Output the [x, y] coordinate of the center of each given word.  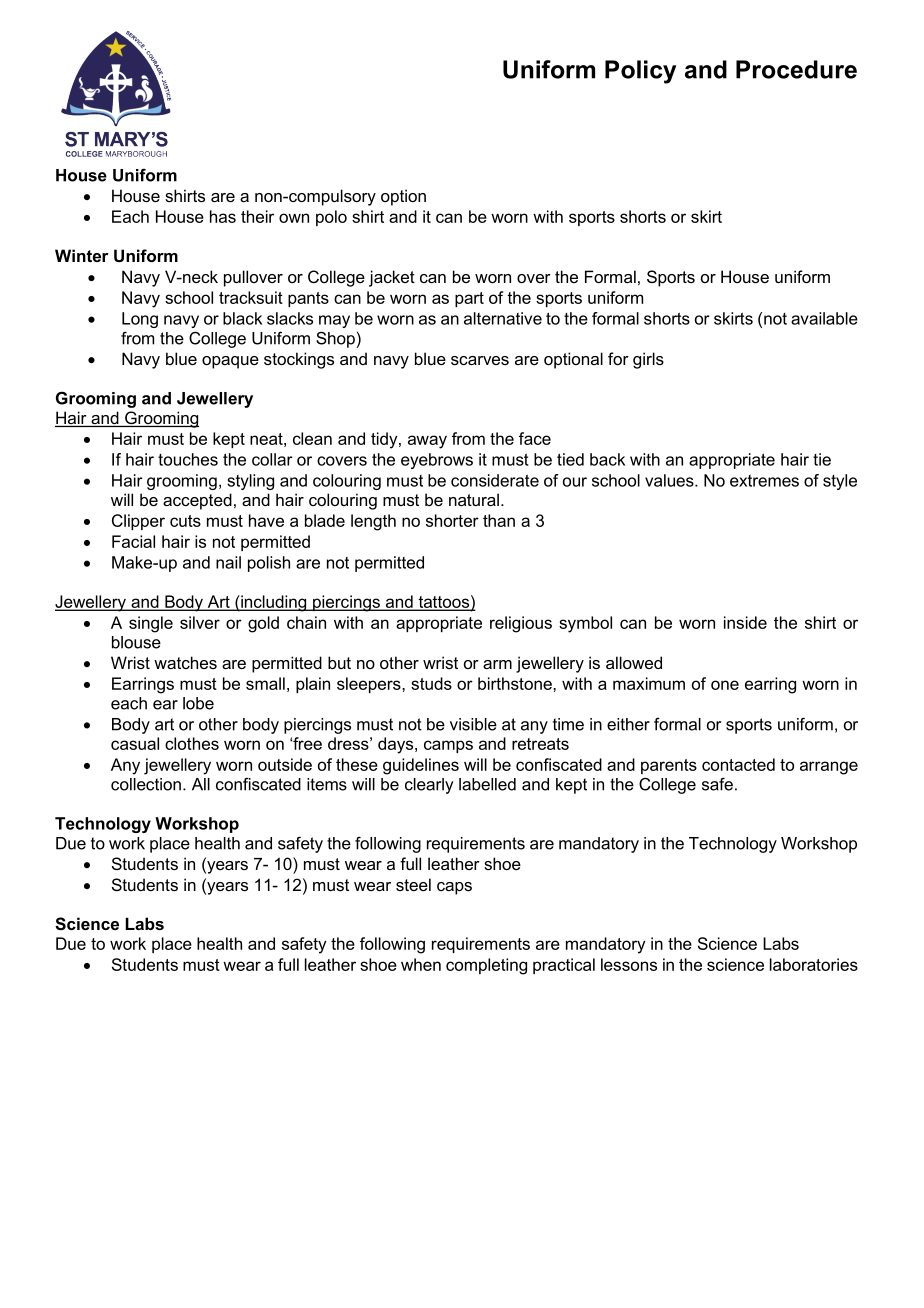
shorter [452, 520]
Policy [640, 72]
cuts [185, 521]
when [421, 964]
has [223, 216]
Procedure [796, 69]
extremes [764, 481]
